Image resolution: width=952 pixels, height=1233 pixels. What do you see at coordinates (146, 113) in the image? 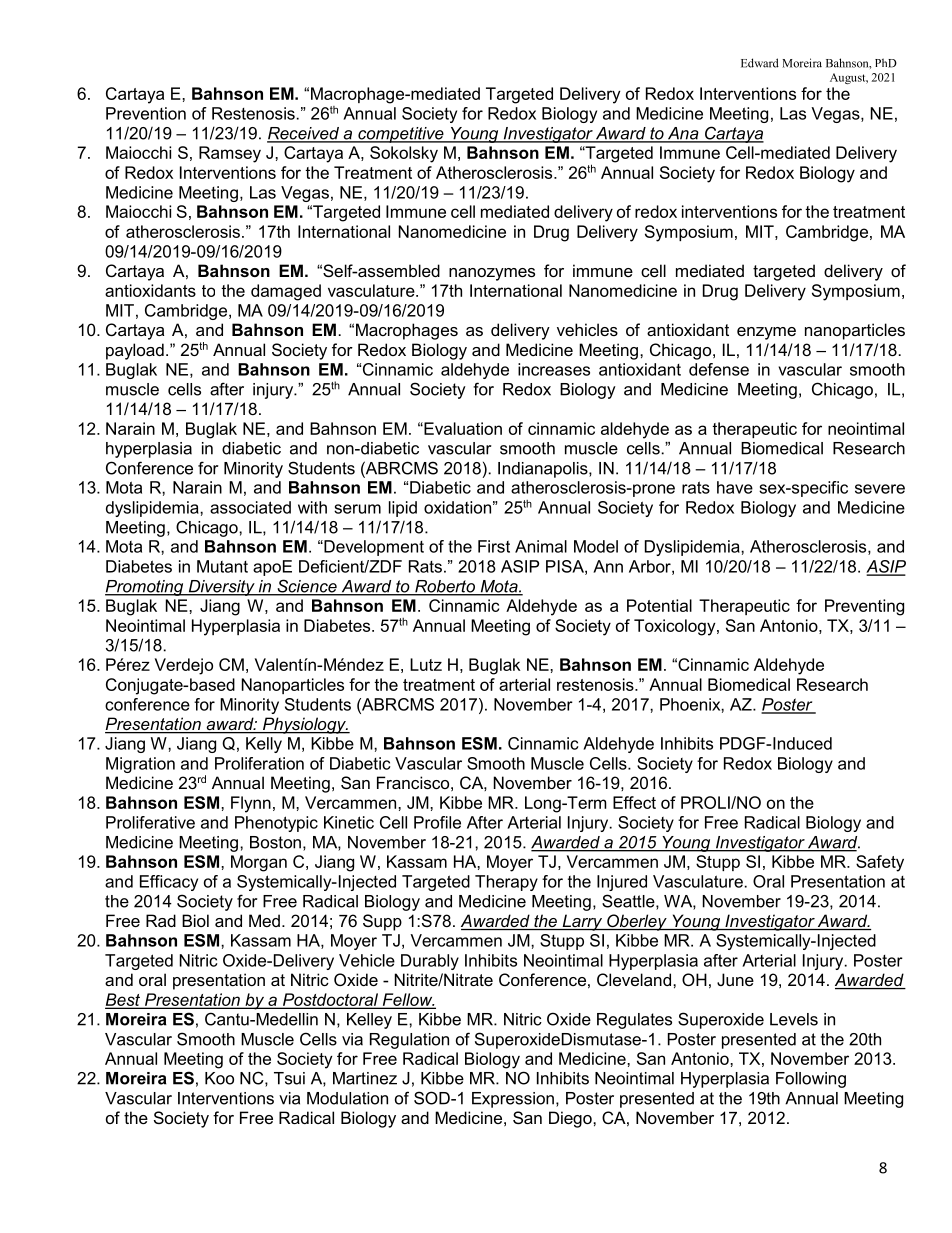
I see `Prevention` at bounding box center [146, 113].
